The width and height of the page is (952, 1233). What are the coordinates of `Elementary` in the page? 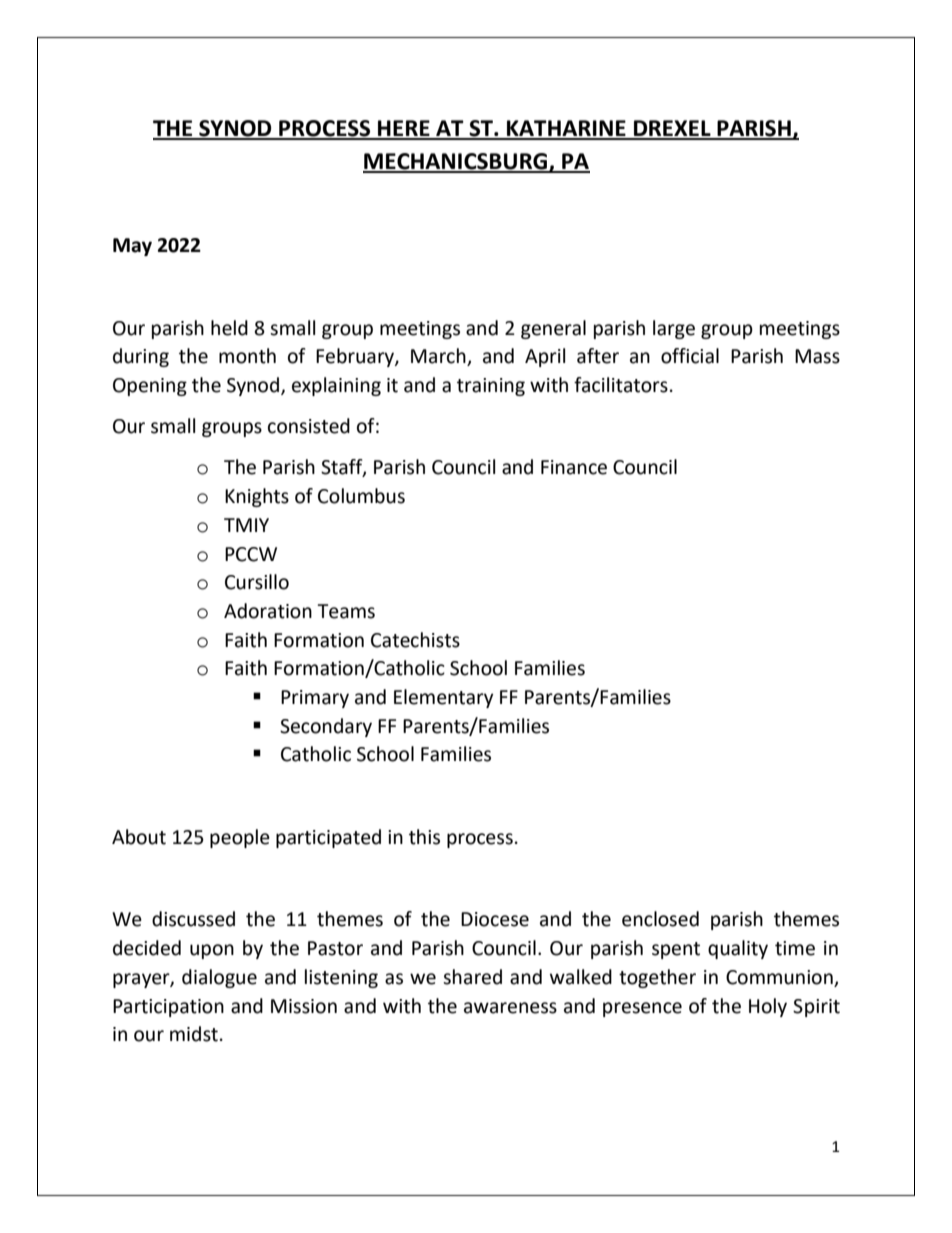 It's located at (444, 698).
